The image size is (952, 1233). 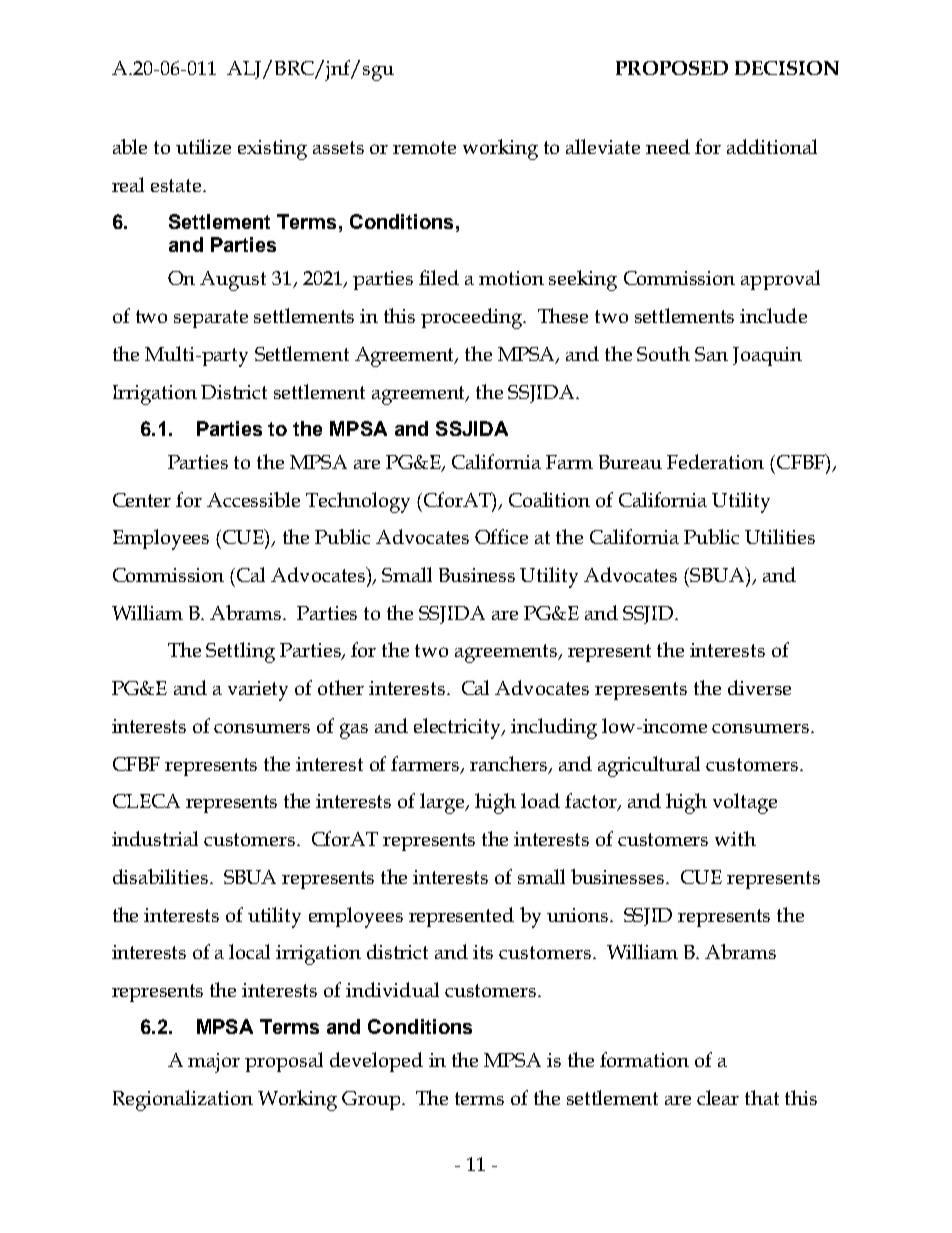 What do you see at coordinates (424, 147) in the screenshot?
I see `remote` at bounding box center [424, 147].
